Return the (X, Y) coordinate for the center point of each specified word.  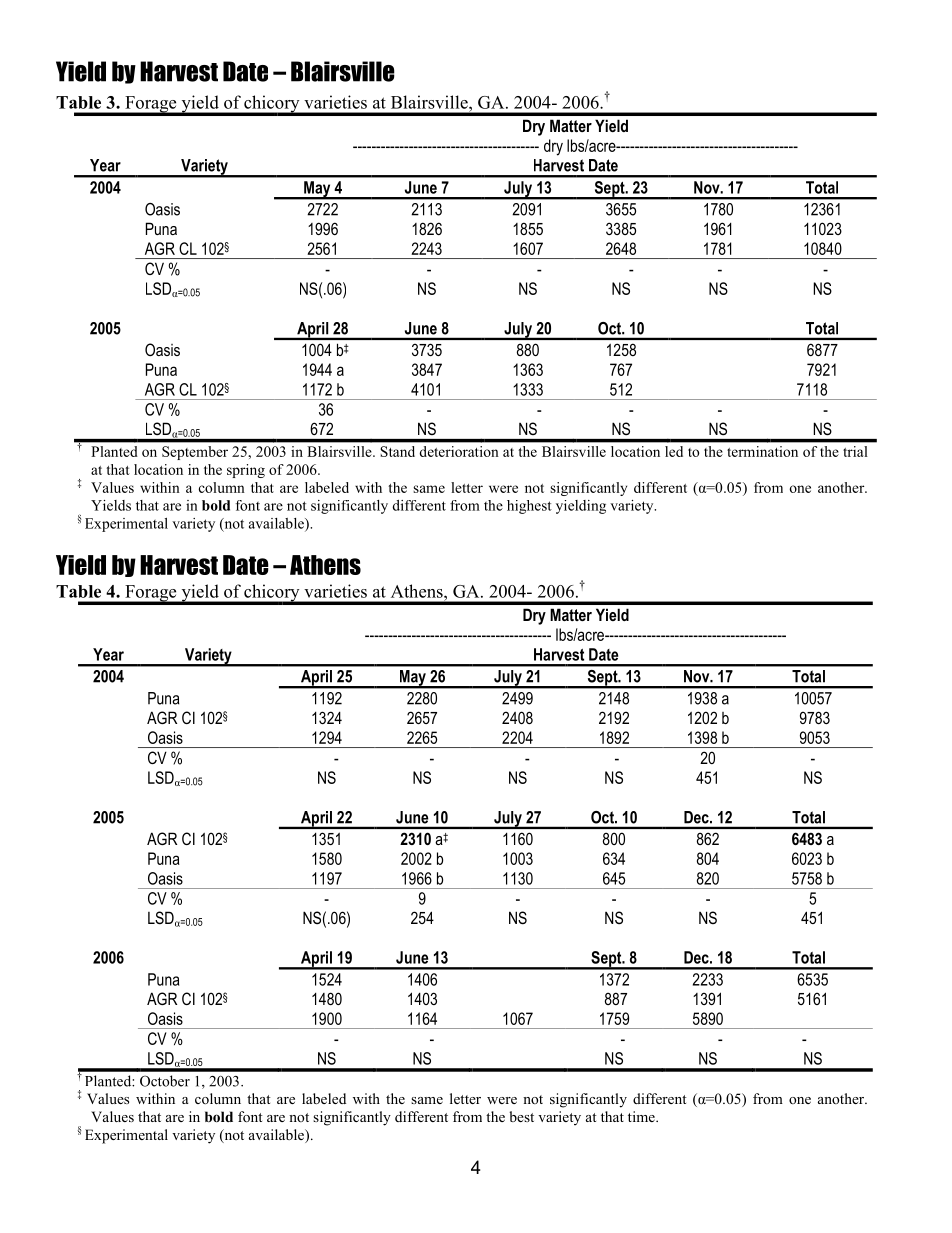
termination (762, 451)
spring (246, 471)
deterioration (459, 451)
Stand (397, 451)
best (521, 1116)
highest (529, 507)
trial (855, 451)
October (165, 1081)
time (642, 1116)
